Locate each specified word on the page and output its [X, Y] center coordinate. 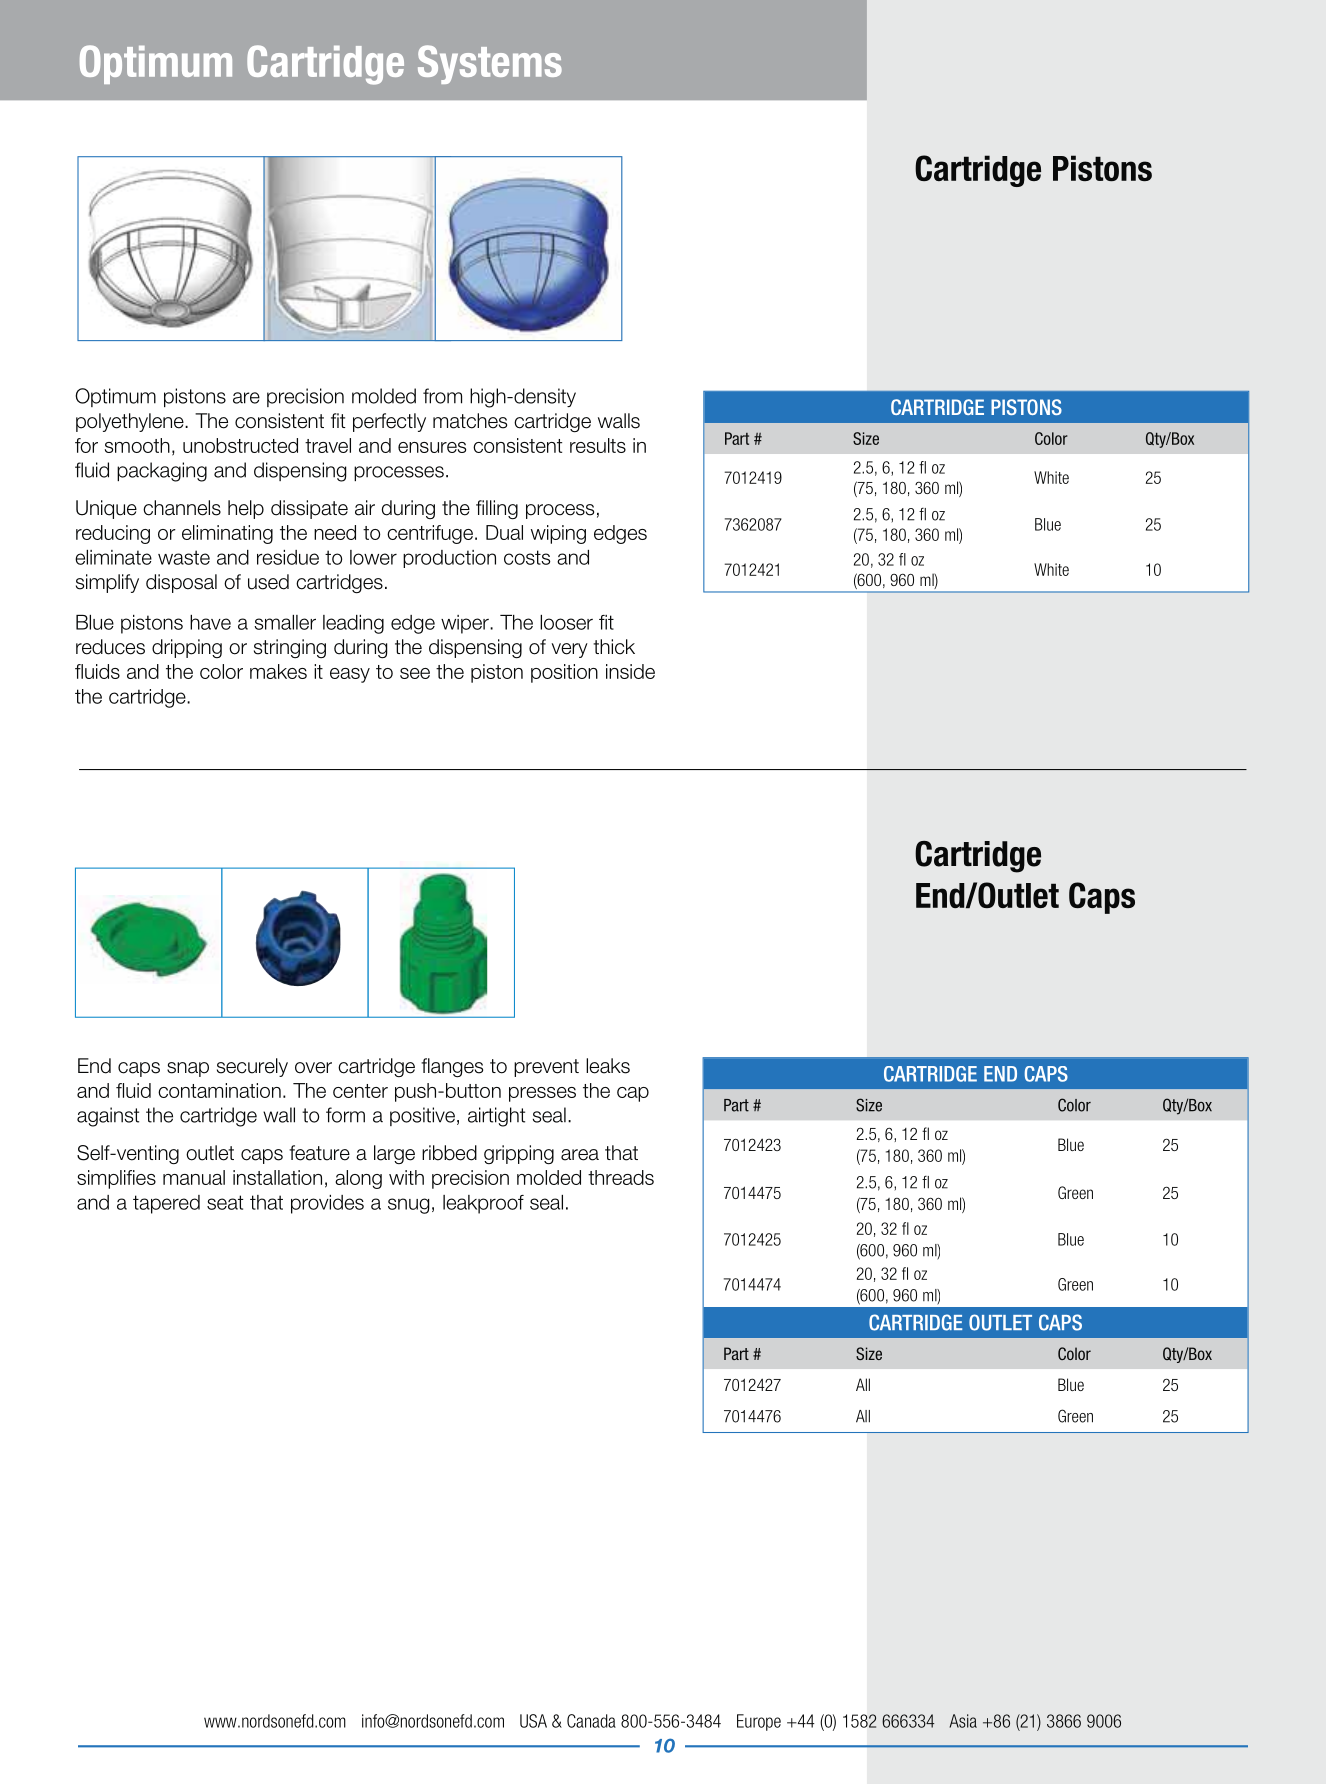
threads [621, 1177]
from [442, 396]
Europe [759, 1722]
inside [630, 671]
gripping [519, 1154]
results [598, 445]
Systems [490, 64]
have [210, 622]
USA [533, 1721]
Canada [591, 1721]
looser [566, 622]
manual [194, 1177]
